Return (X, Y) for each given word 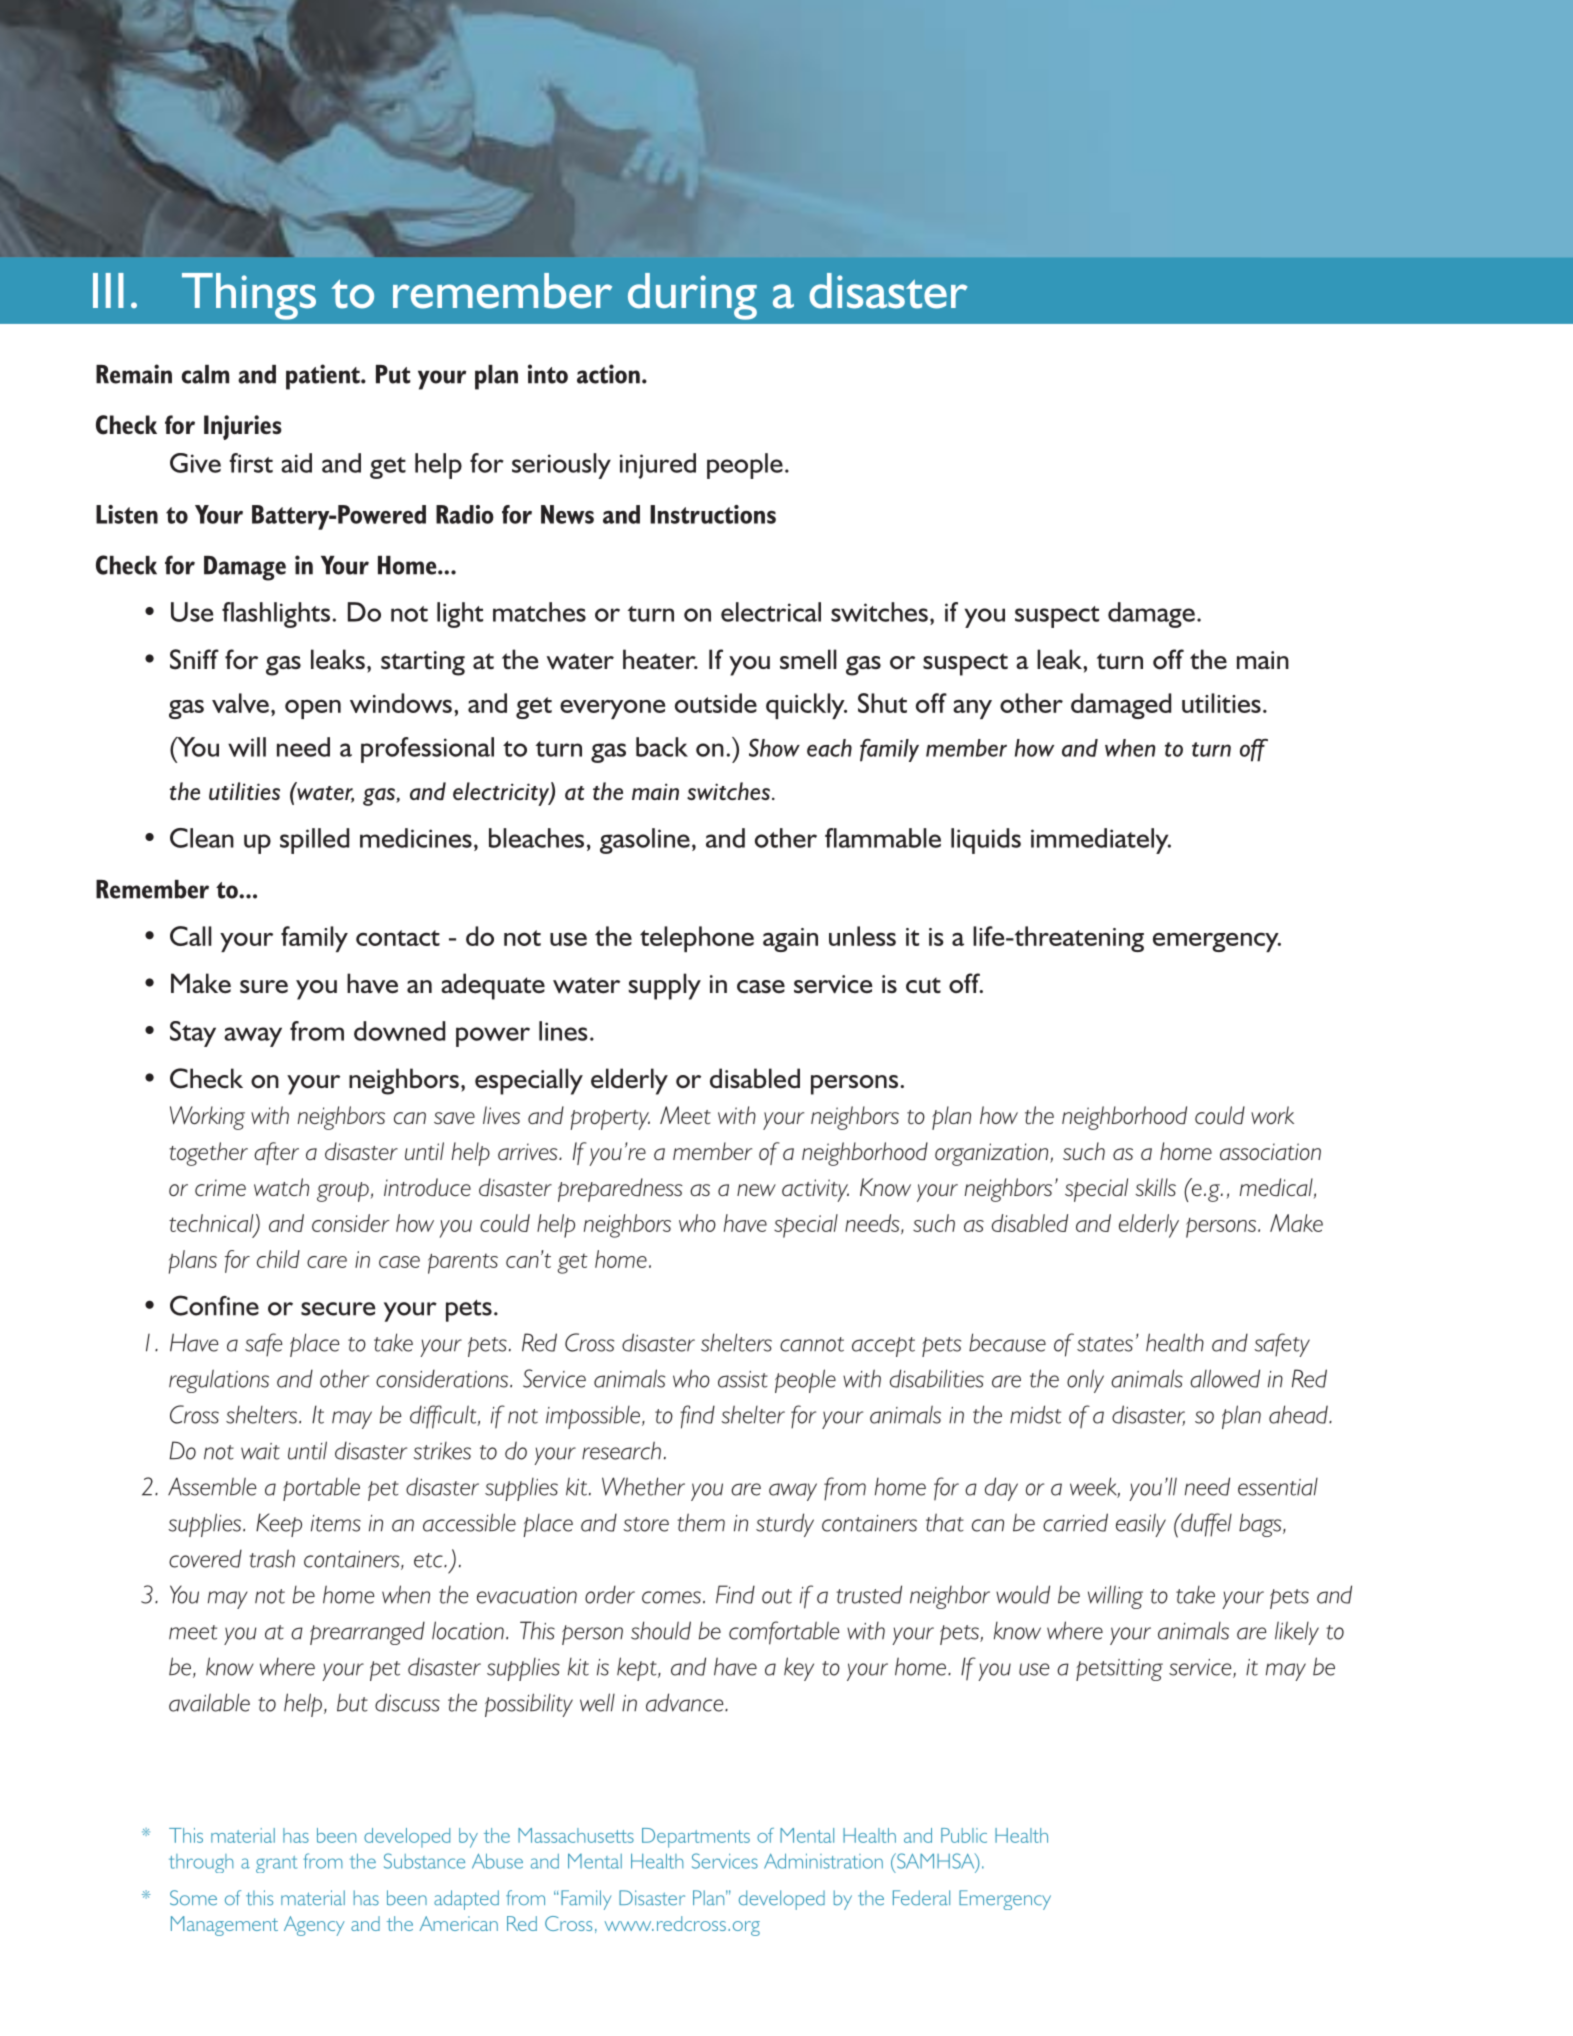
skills (1155, 1187)
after (276, 1153)
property (610, 1120)
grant (276, 1864)
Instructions (713, 514)
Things (249, 296)
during (692, 296)
